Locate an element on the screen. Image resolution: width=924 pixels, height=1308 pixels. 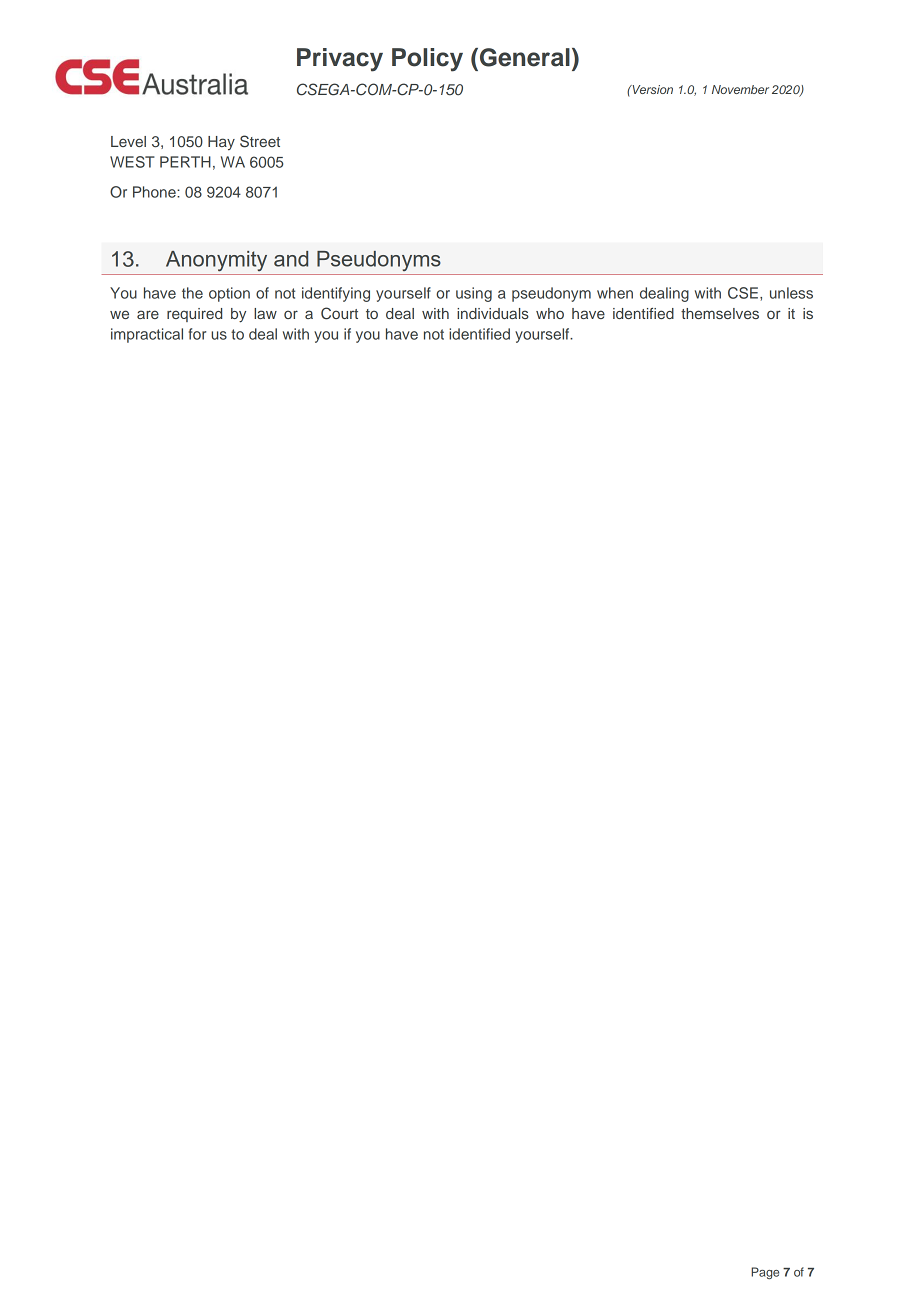
November is located at coordinates (740, 89).
